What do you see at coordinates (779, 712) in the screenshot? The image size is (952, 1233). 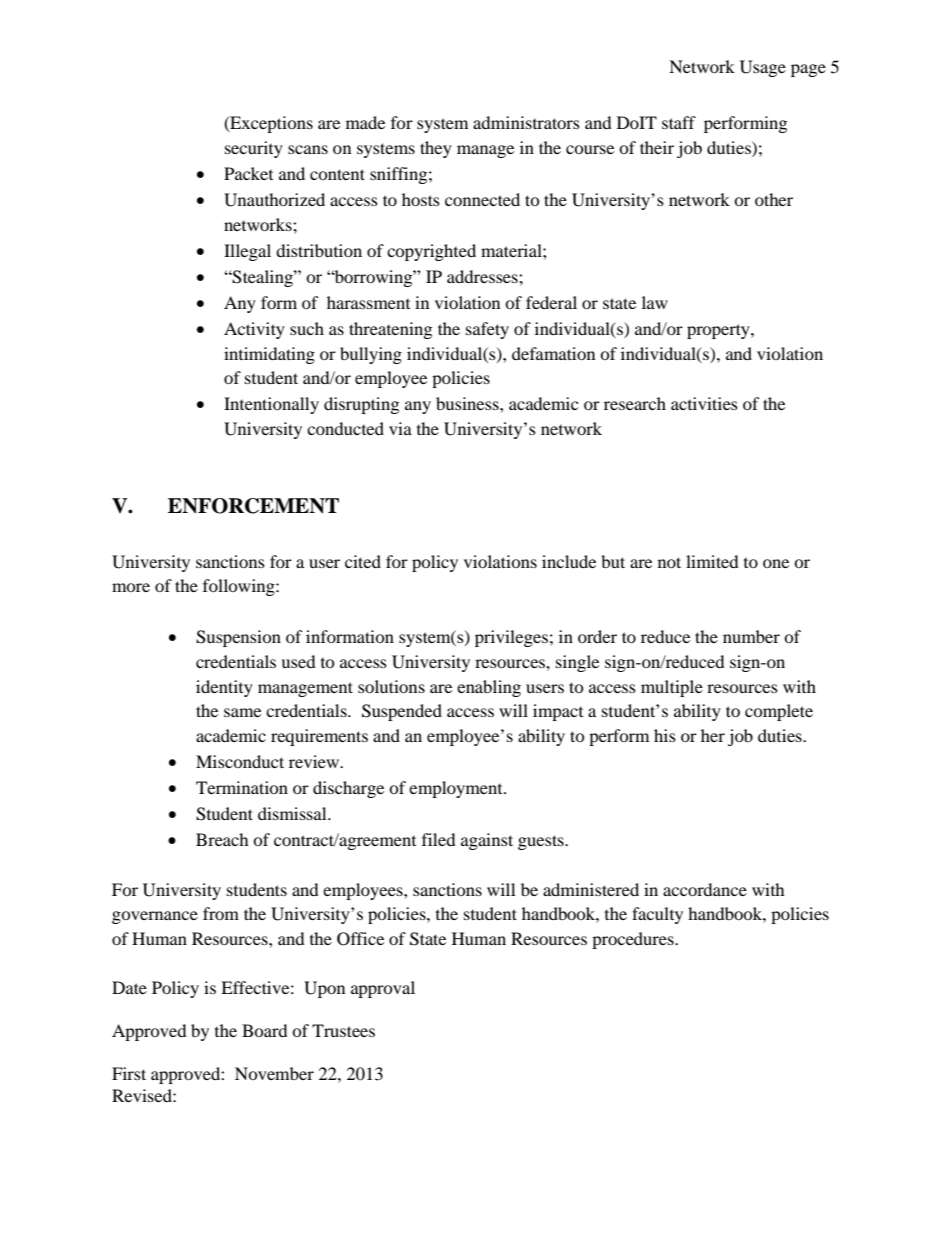 I see `complete` at bounding box center [779, 712].
